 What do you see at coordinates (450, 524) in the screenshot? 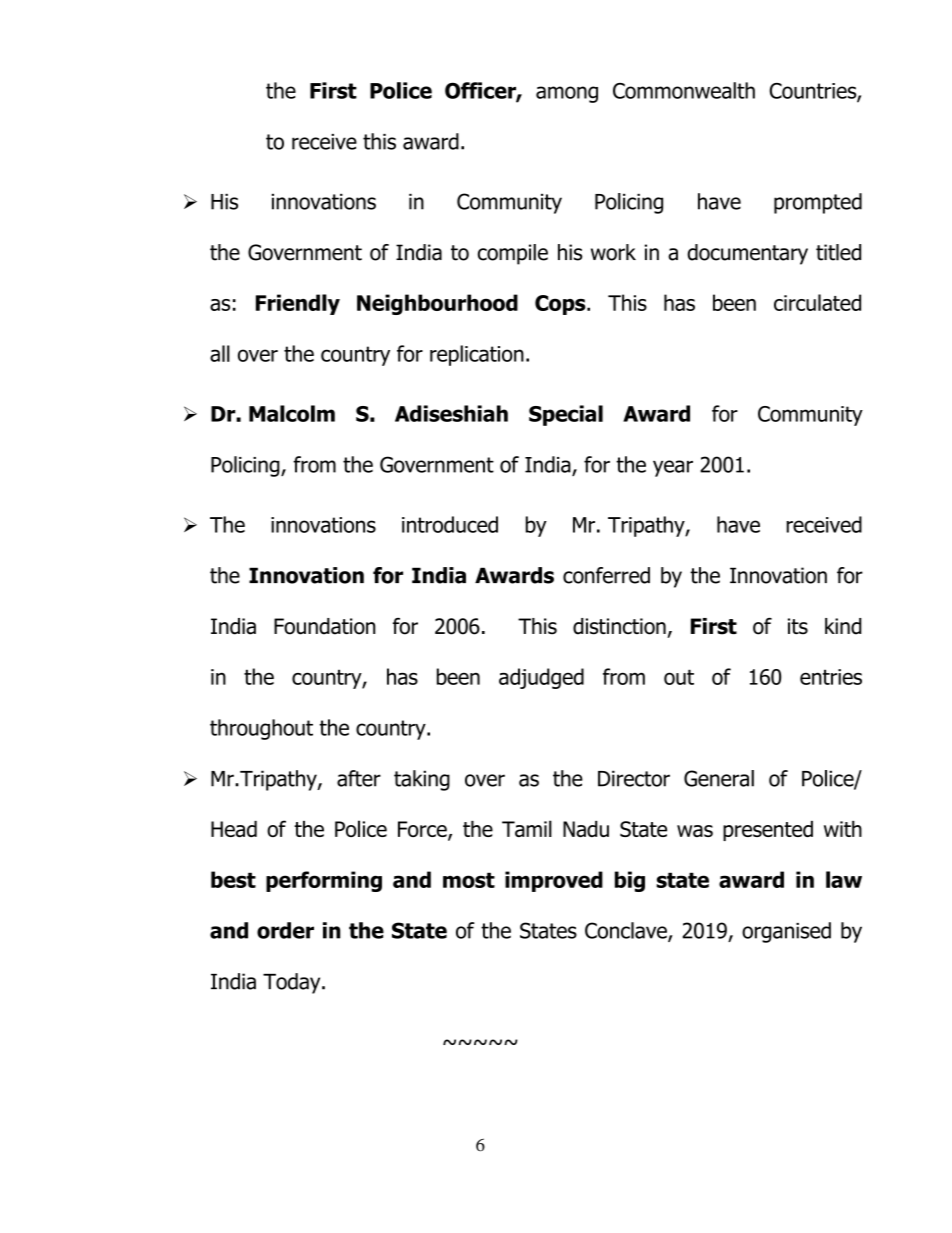
I see `introduced` at bounding box center [450, 524].
